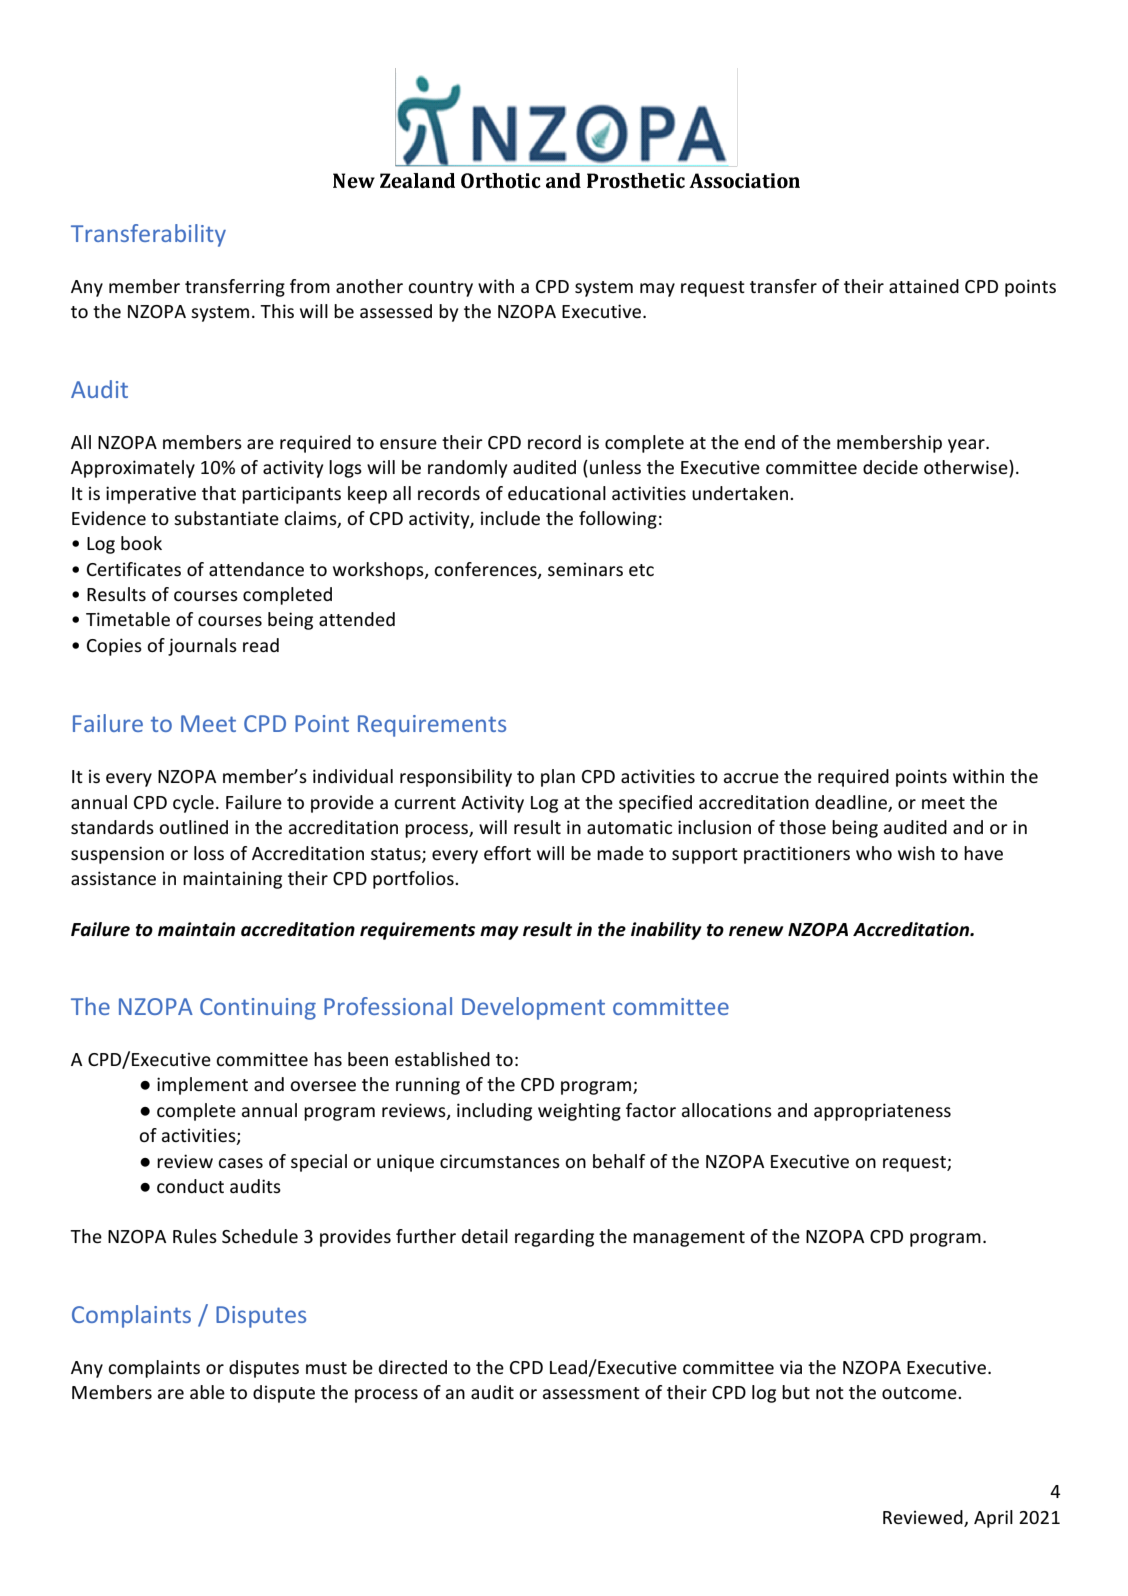  I want to click on effort, so click(507, 853).
